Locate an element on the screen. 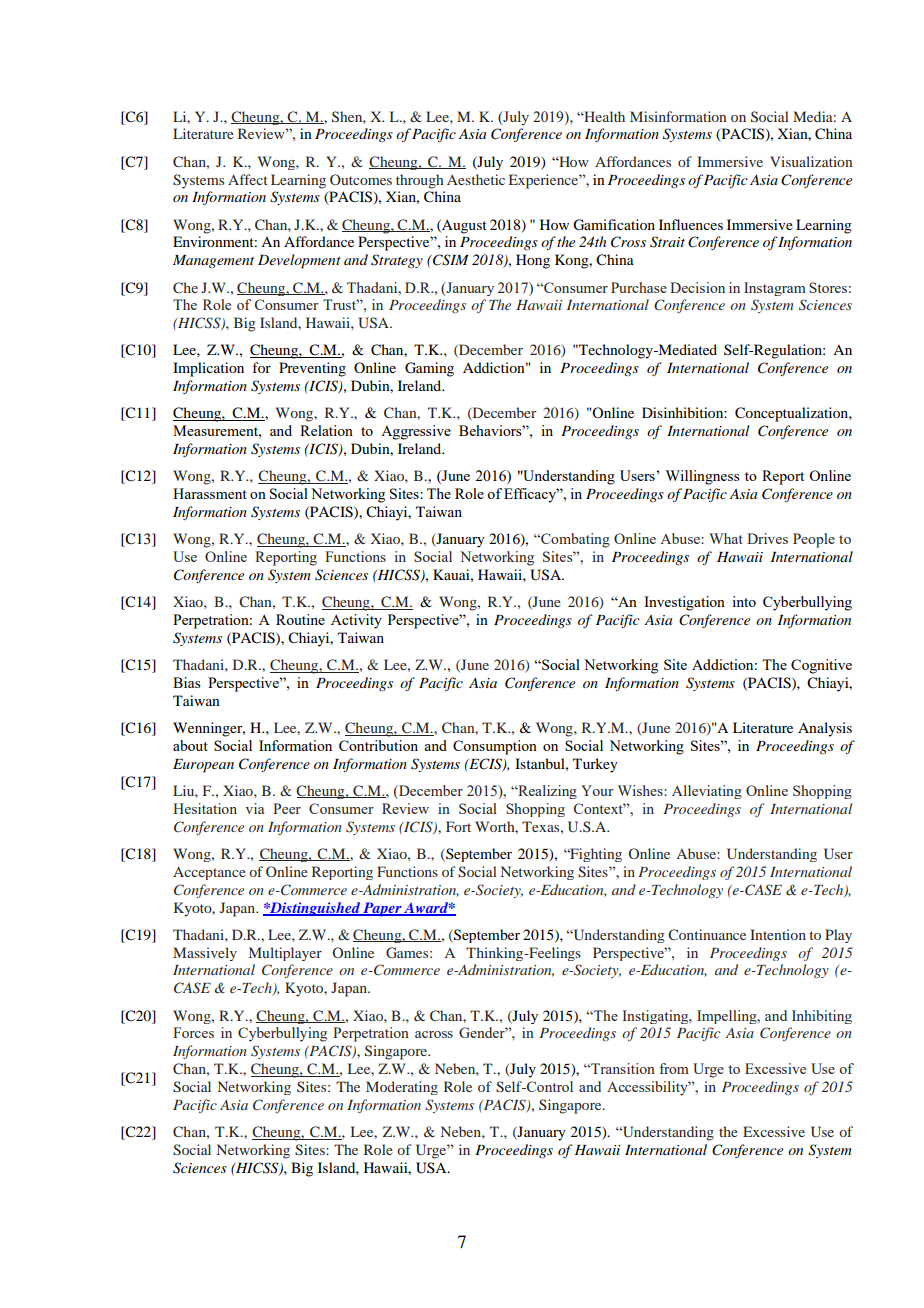 Image resolution: width=924 pixels, height=1308 pixels. Fort is located at coordinates (458, 826).
